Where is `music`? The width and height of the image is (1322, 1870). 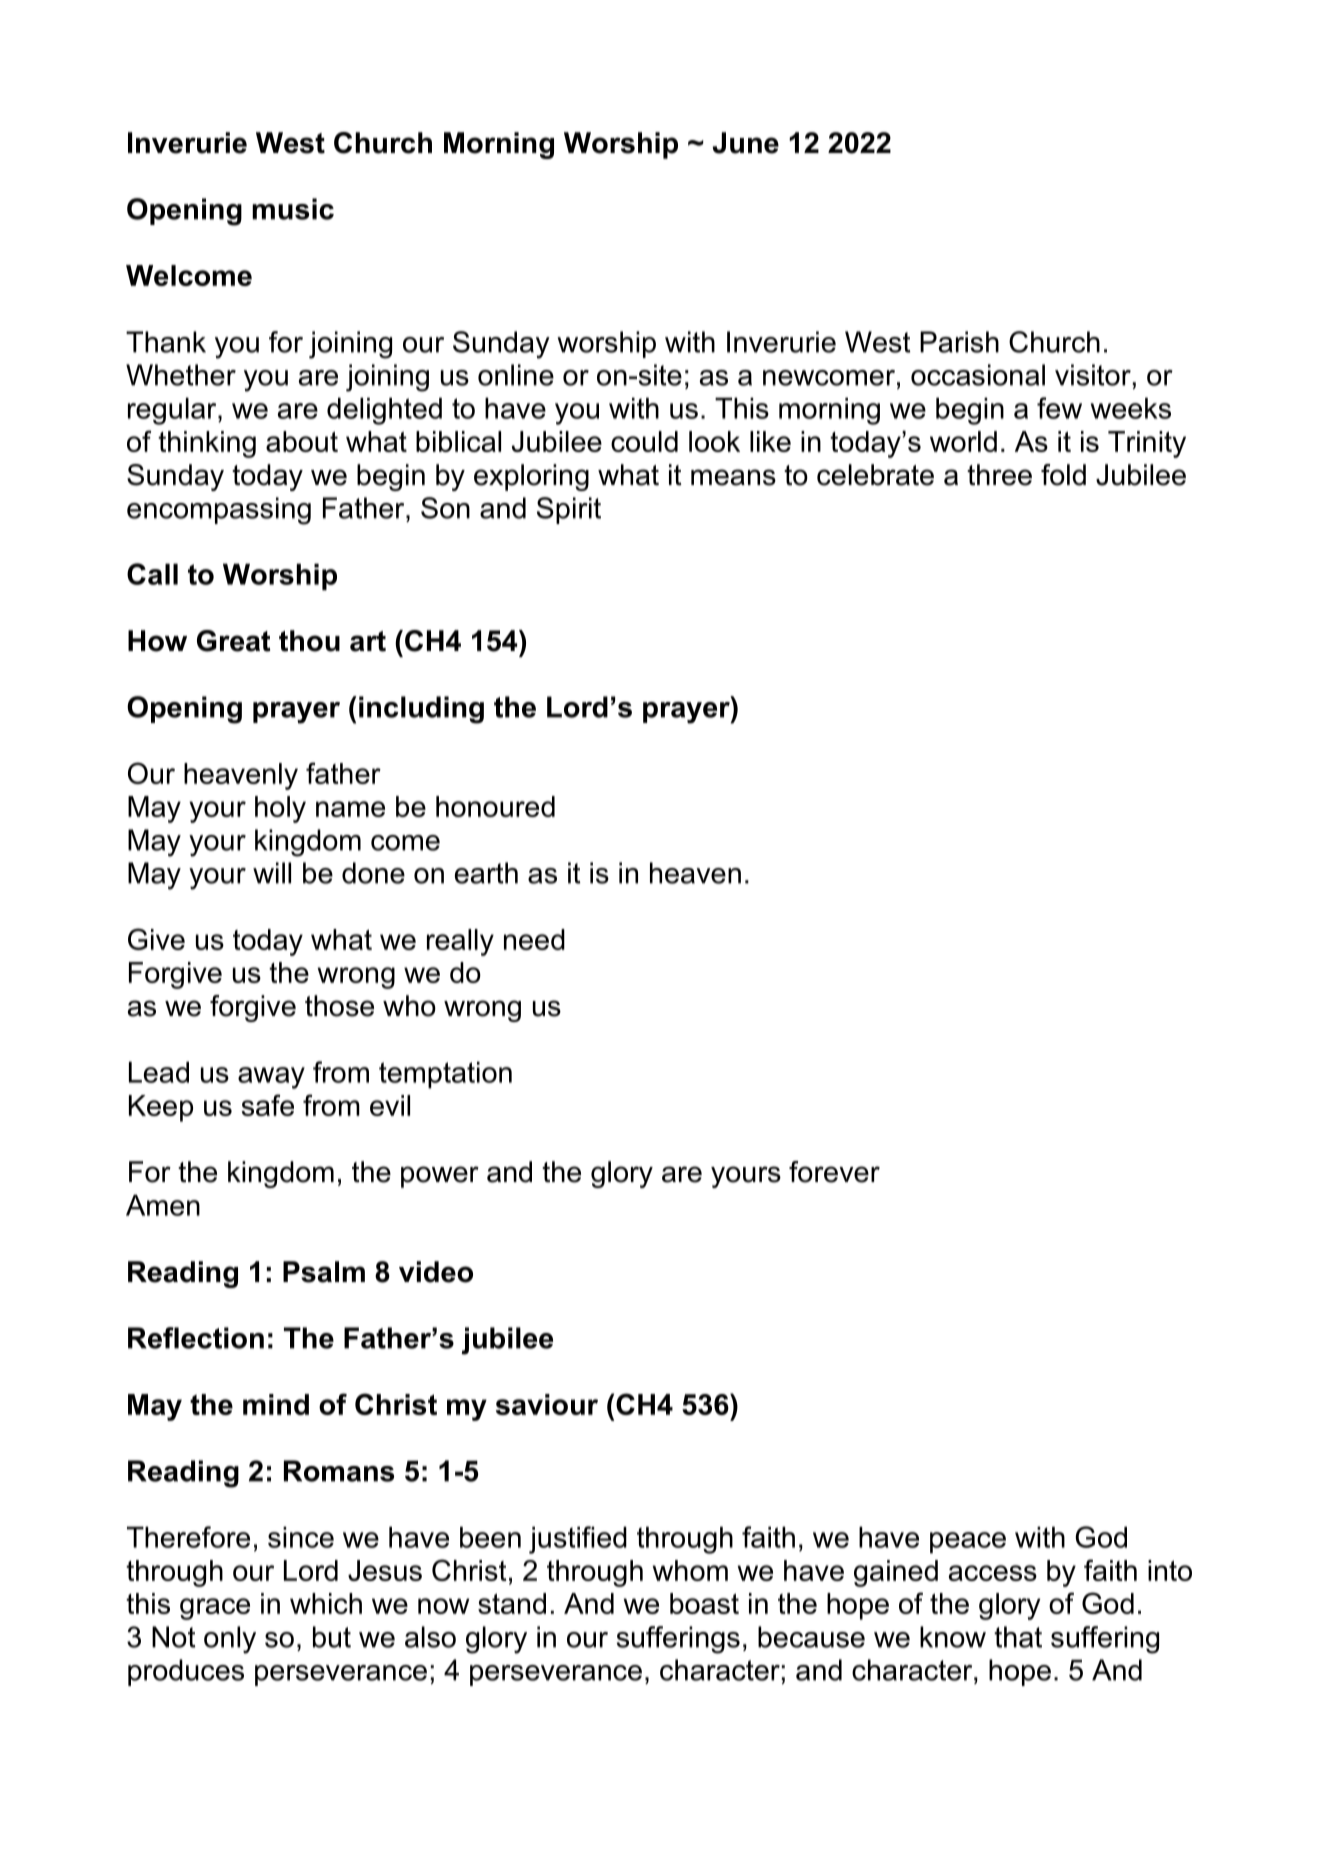 music is located at coordinates (293, 209).
